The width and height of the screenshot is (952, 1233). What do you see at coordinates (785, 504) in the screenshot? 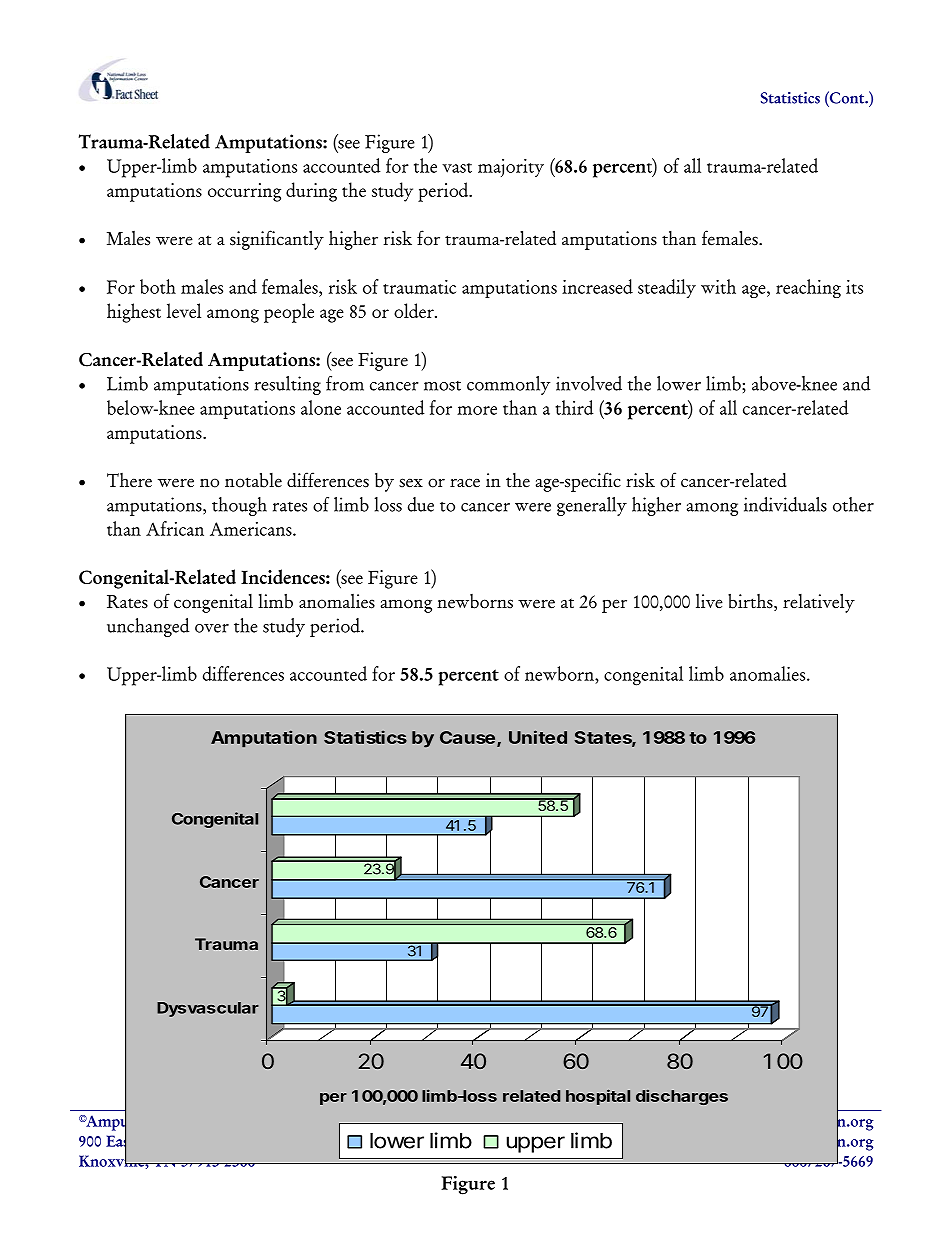
I see `individuals` at bounding box center [785, 504].
